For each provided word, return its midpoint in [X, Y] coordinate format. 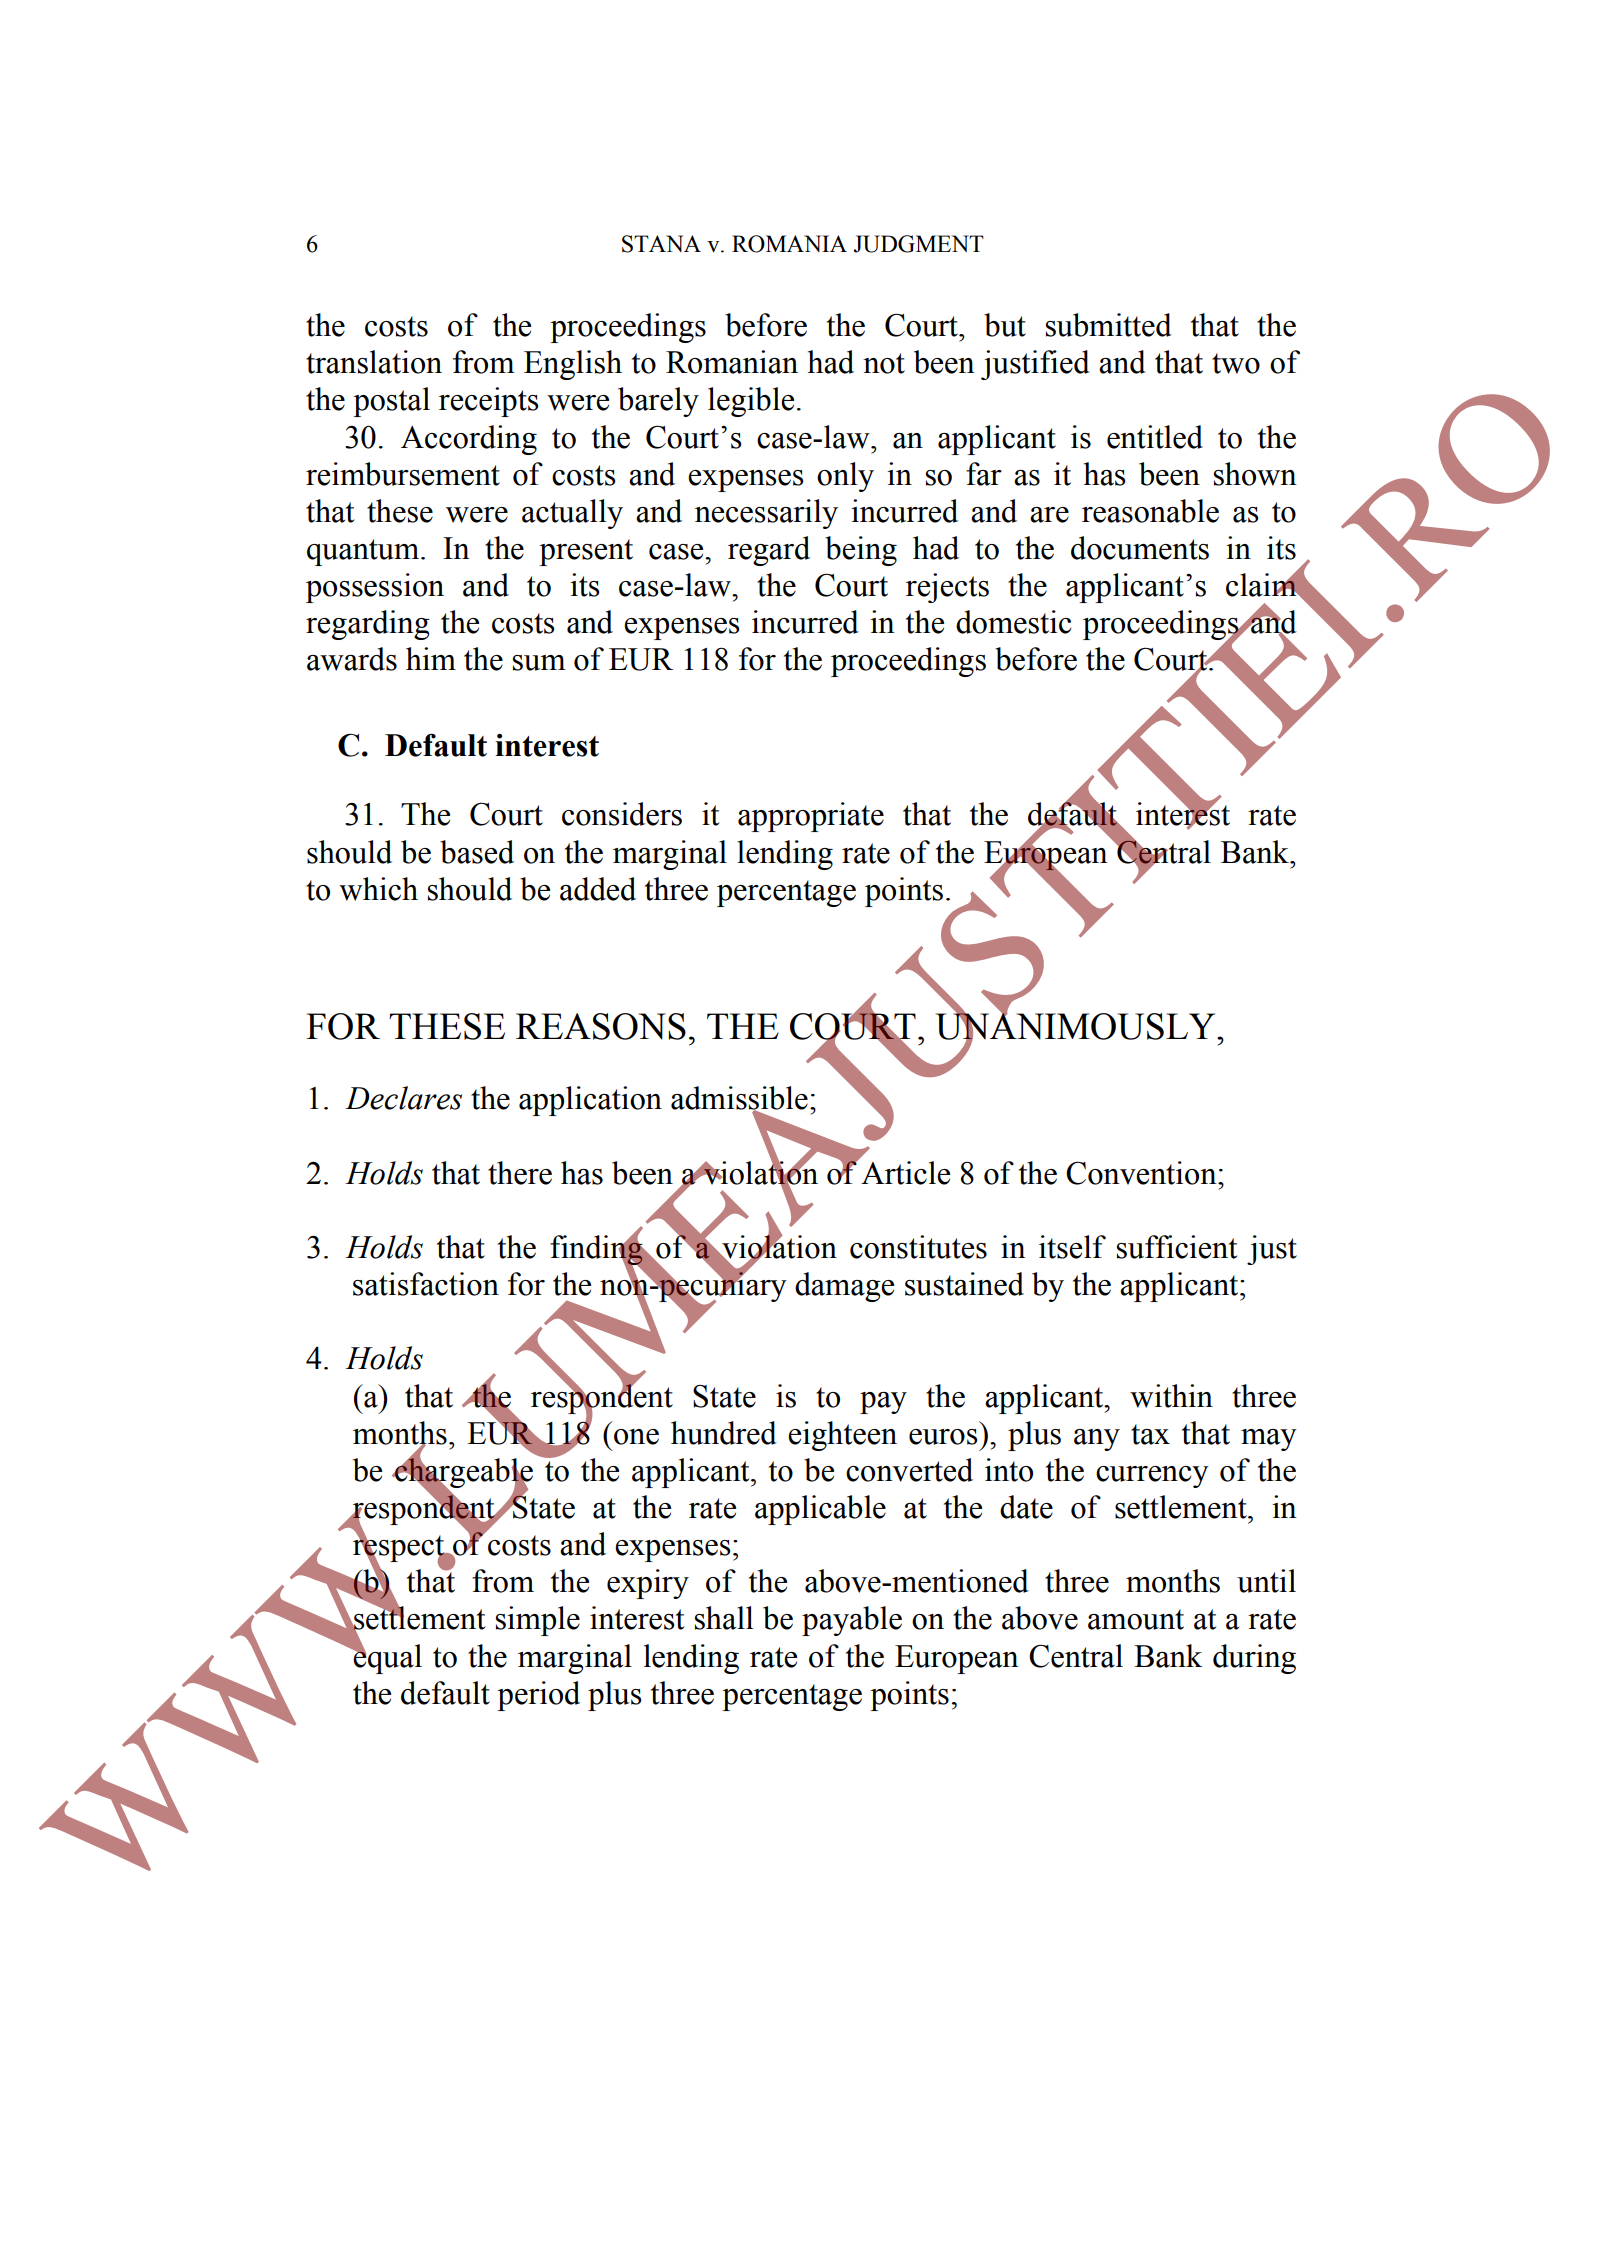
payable [852, 1621]
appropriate [811, 817]
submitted [1109, 325]
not [884, 363]
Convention [1142, 1173]
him [431, 658]
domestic [1013, 622]
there [520, 1173]
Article [905, 1173]
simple [538, 1621]
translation [374, 362]
